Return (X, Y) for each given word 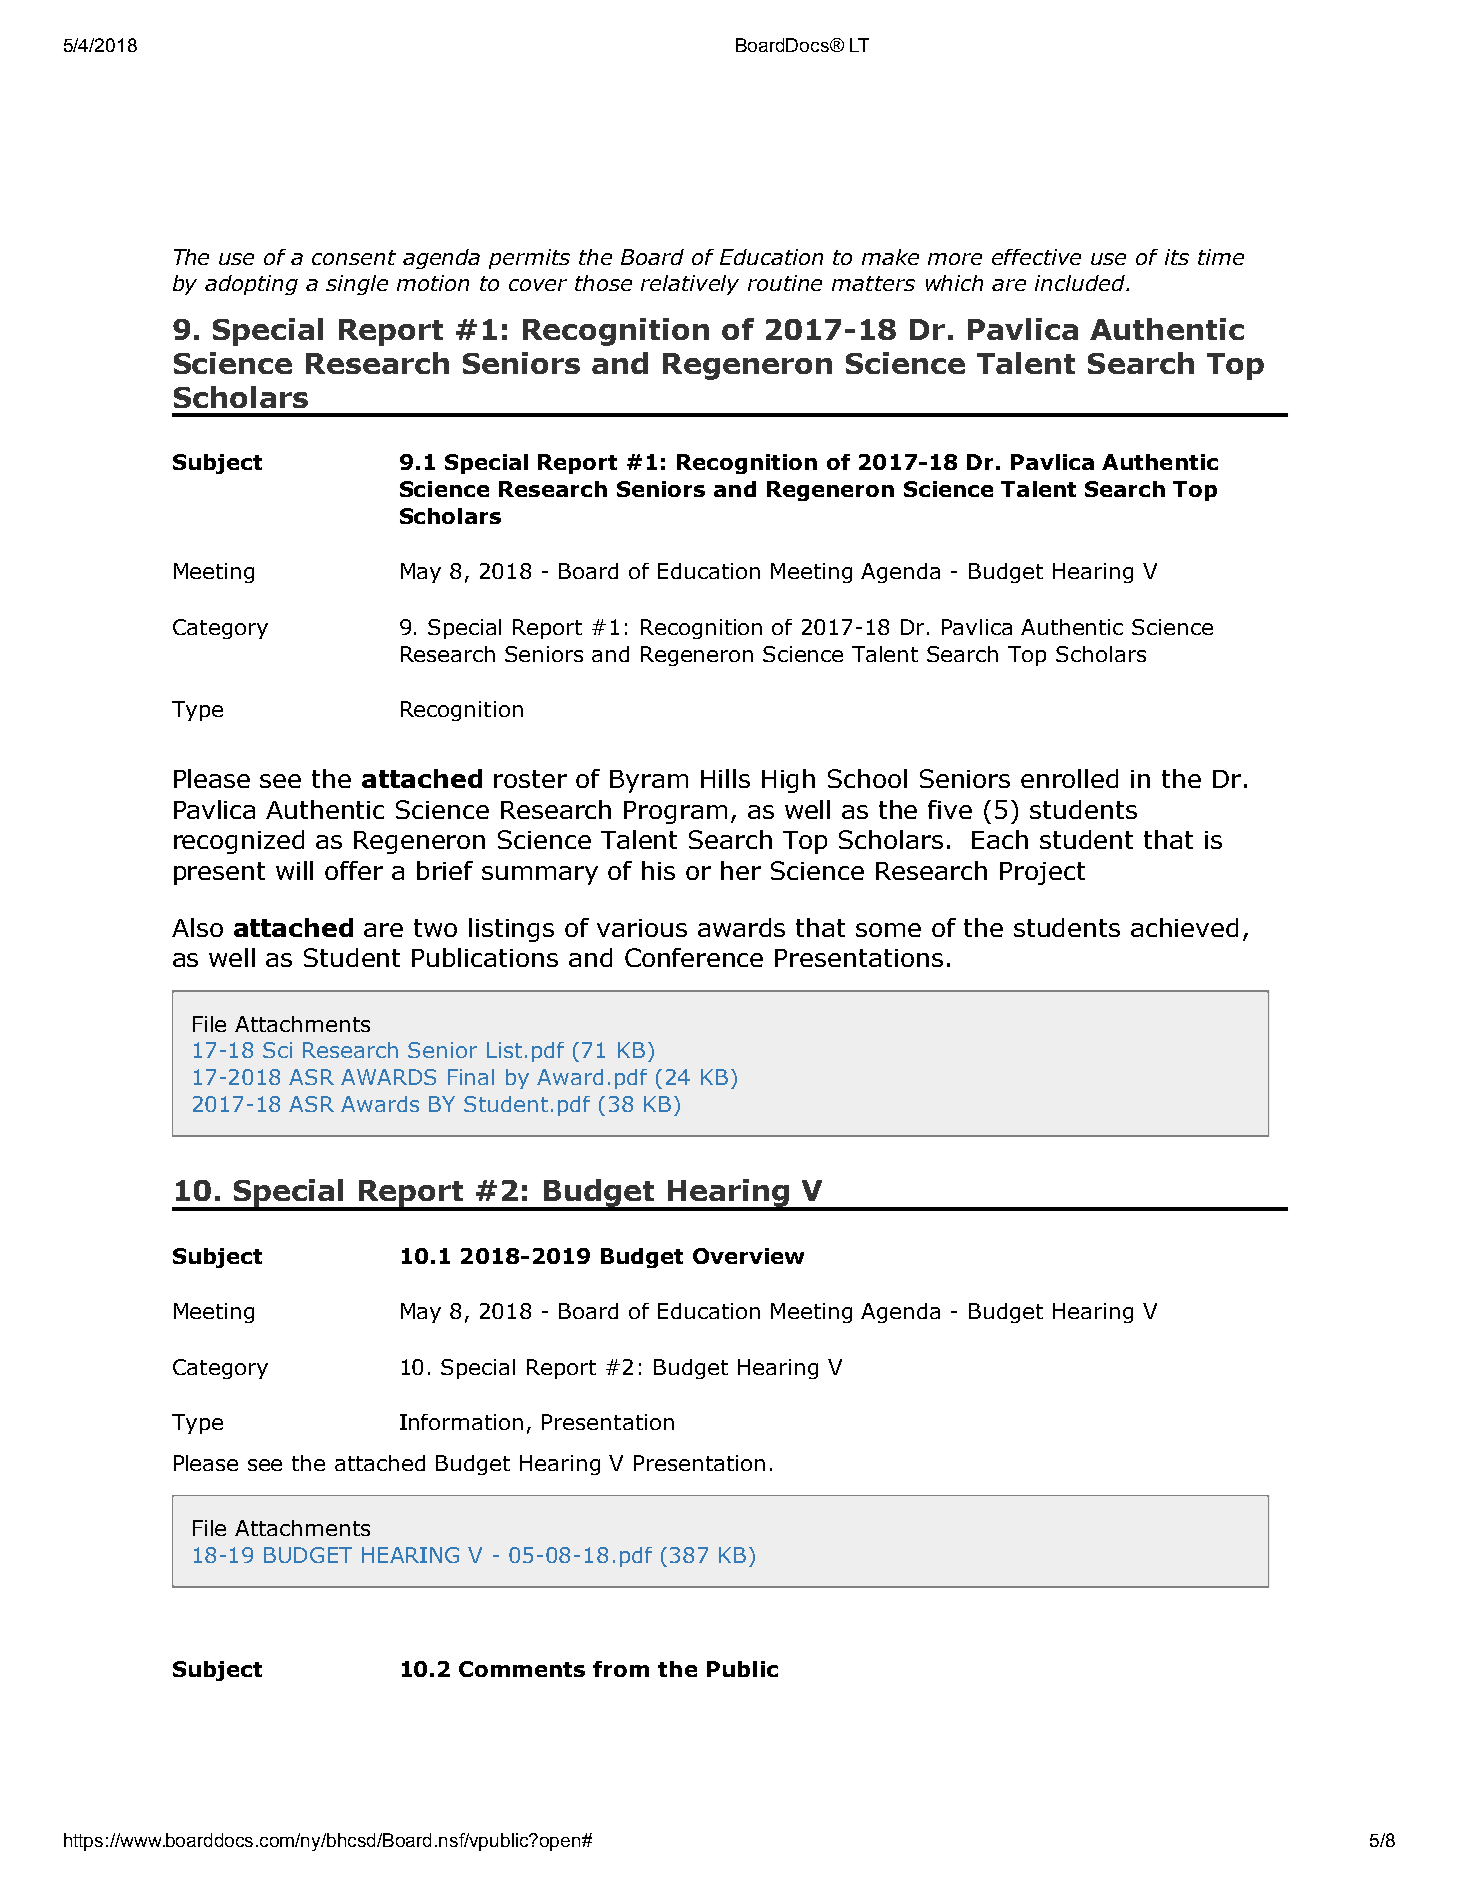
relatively (690, 285)
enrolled (1069, 778)
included (1081, 283)
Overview (748, 1256)
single (357, 285)
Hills (725, 778)
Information (461, 1422)
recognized (239, 842)
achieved (1184, 927)
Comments (522, 1669)
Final (471, 1077)
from (621, 1669)
